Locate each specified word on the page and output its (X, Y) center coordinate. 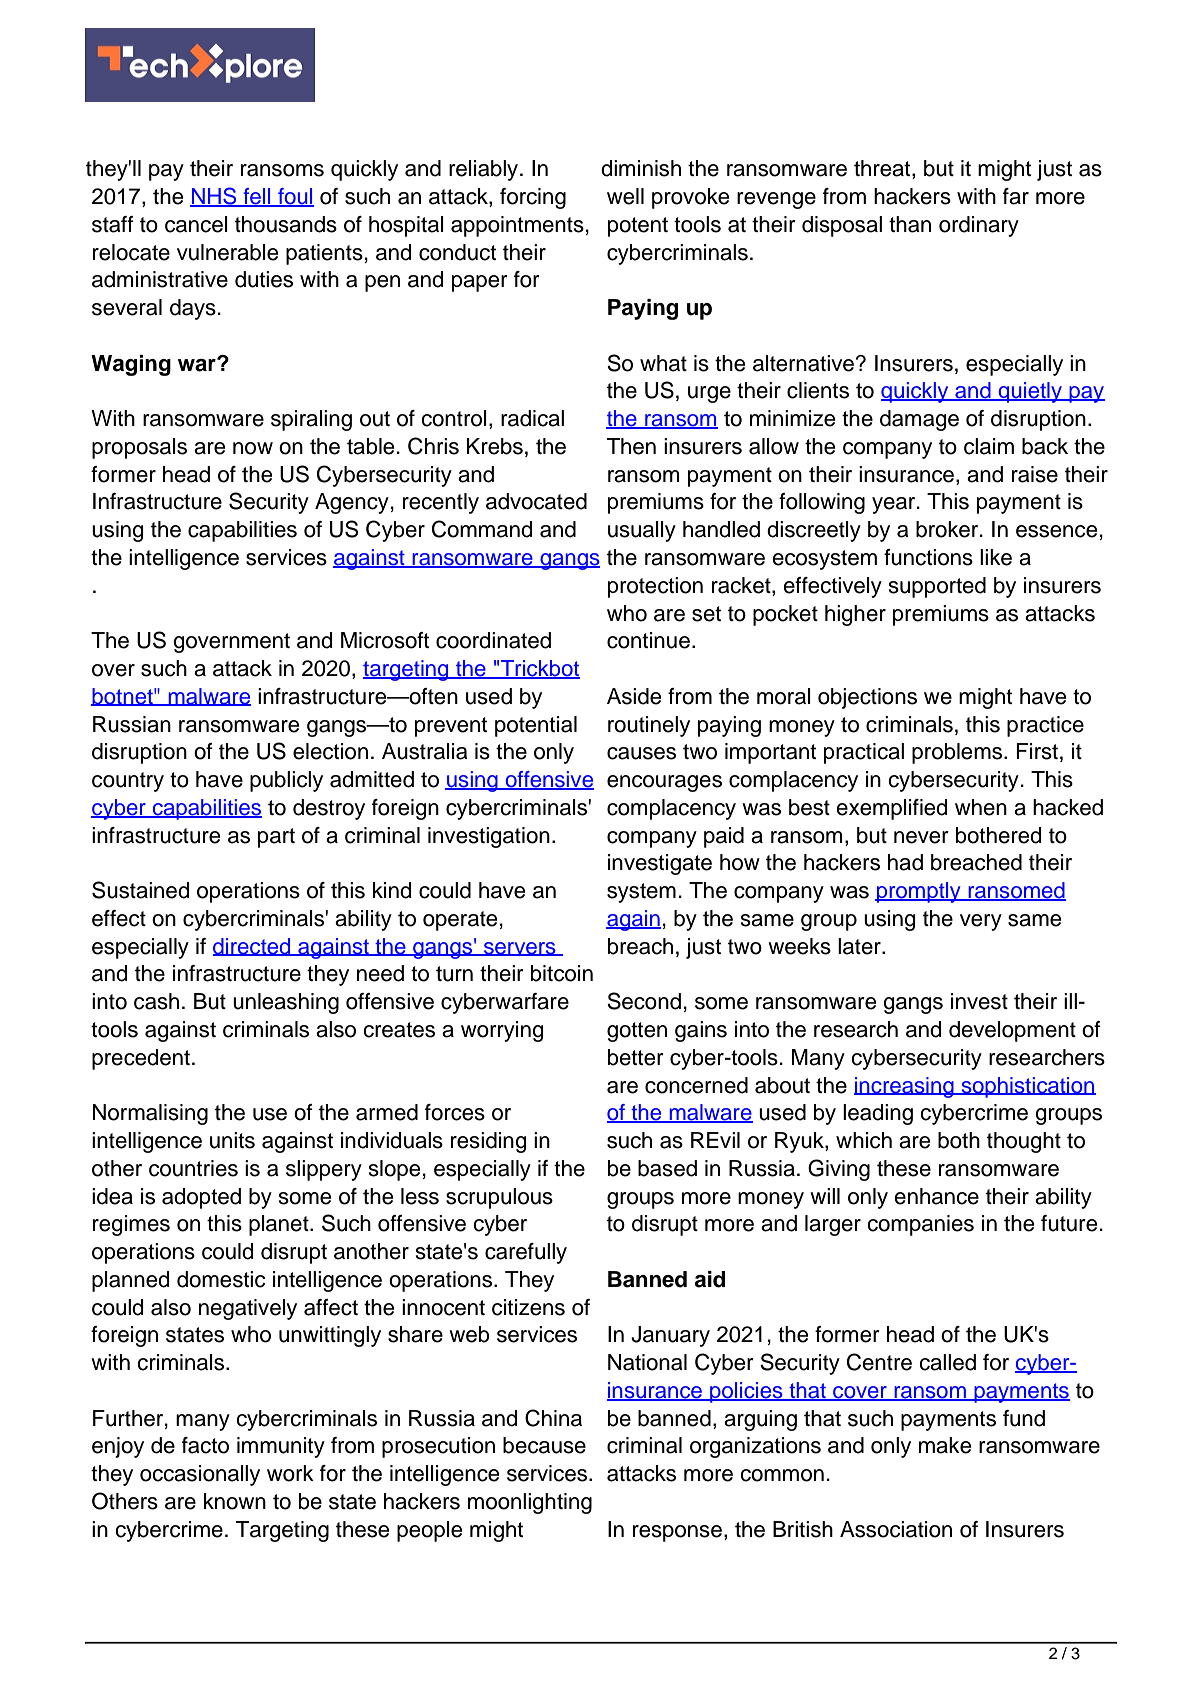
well (625, 196)
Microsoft (385, 640)
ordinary (979, 226)
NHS (214, 197)
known (235, 1501)
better (636, 1057)
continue (648, 640)
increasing (905, 1087)
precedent (141, 1059)
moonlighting (530, 1503)
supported (937, 587)
